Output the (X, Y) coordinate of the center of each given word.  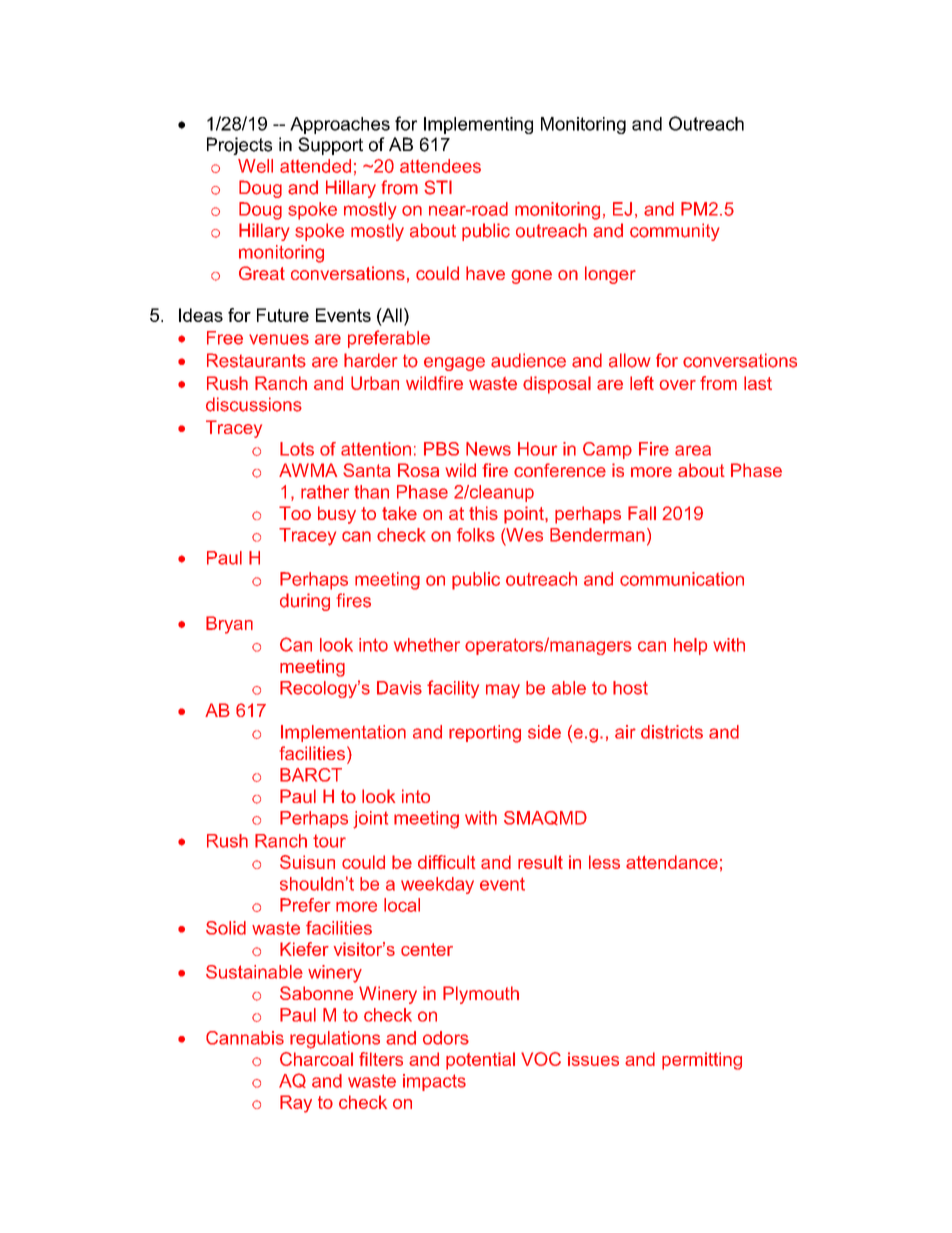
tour (329, 841)
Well (255, 166)
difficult (446, 862)
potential (480, 1061)
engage (454, 364)
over (677, 385)
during (305, 602)
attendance (672, 862)
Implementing (478, 125)
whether (427, 645)
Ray (296, 1104)
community (675, 232)
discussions (254, 404)
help (690, 646)
